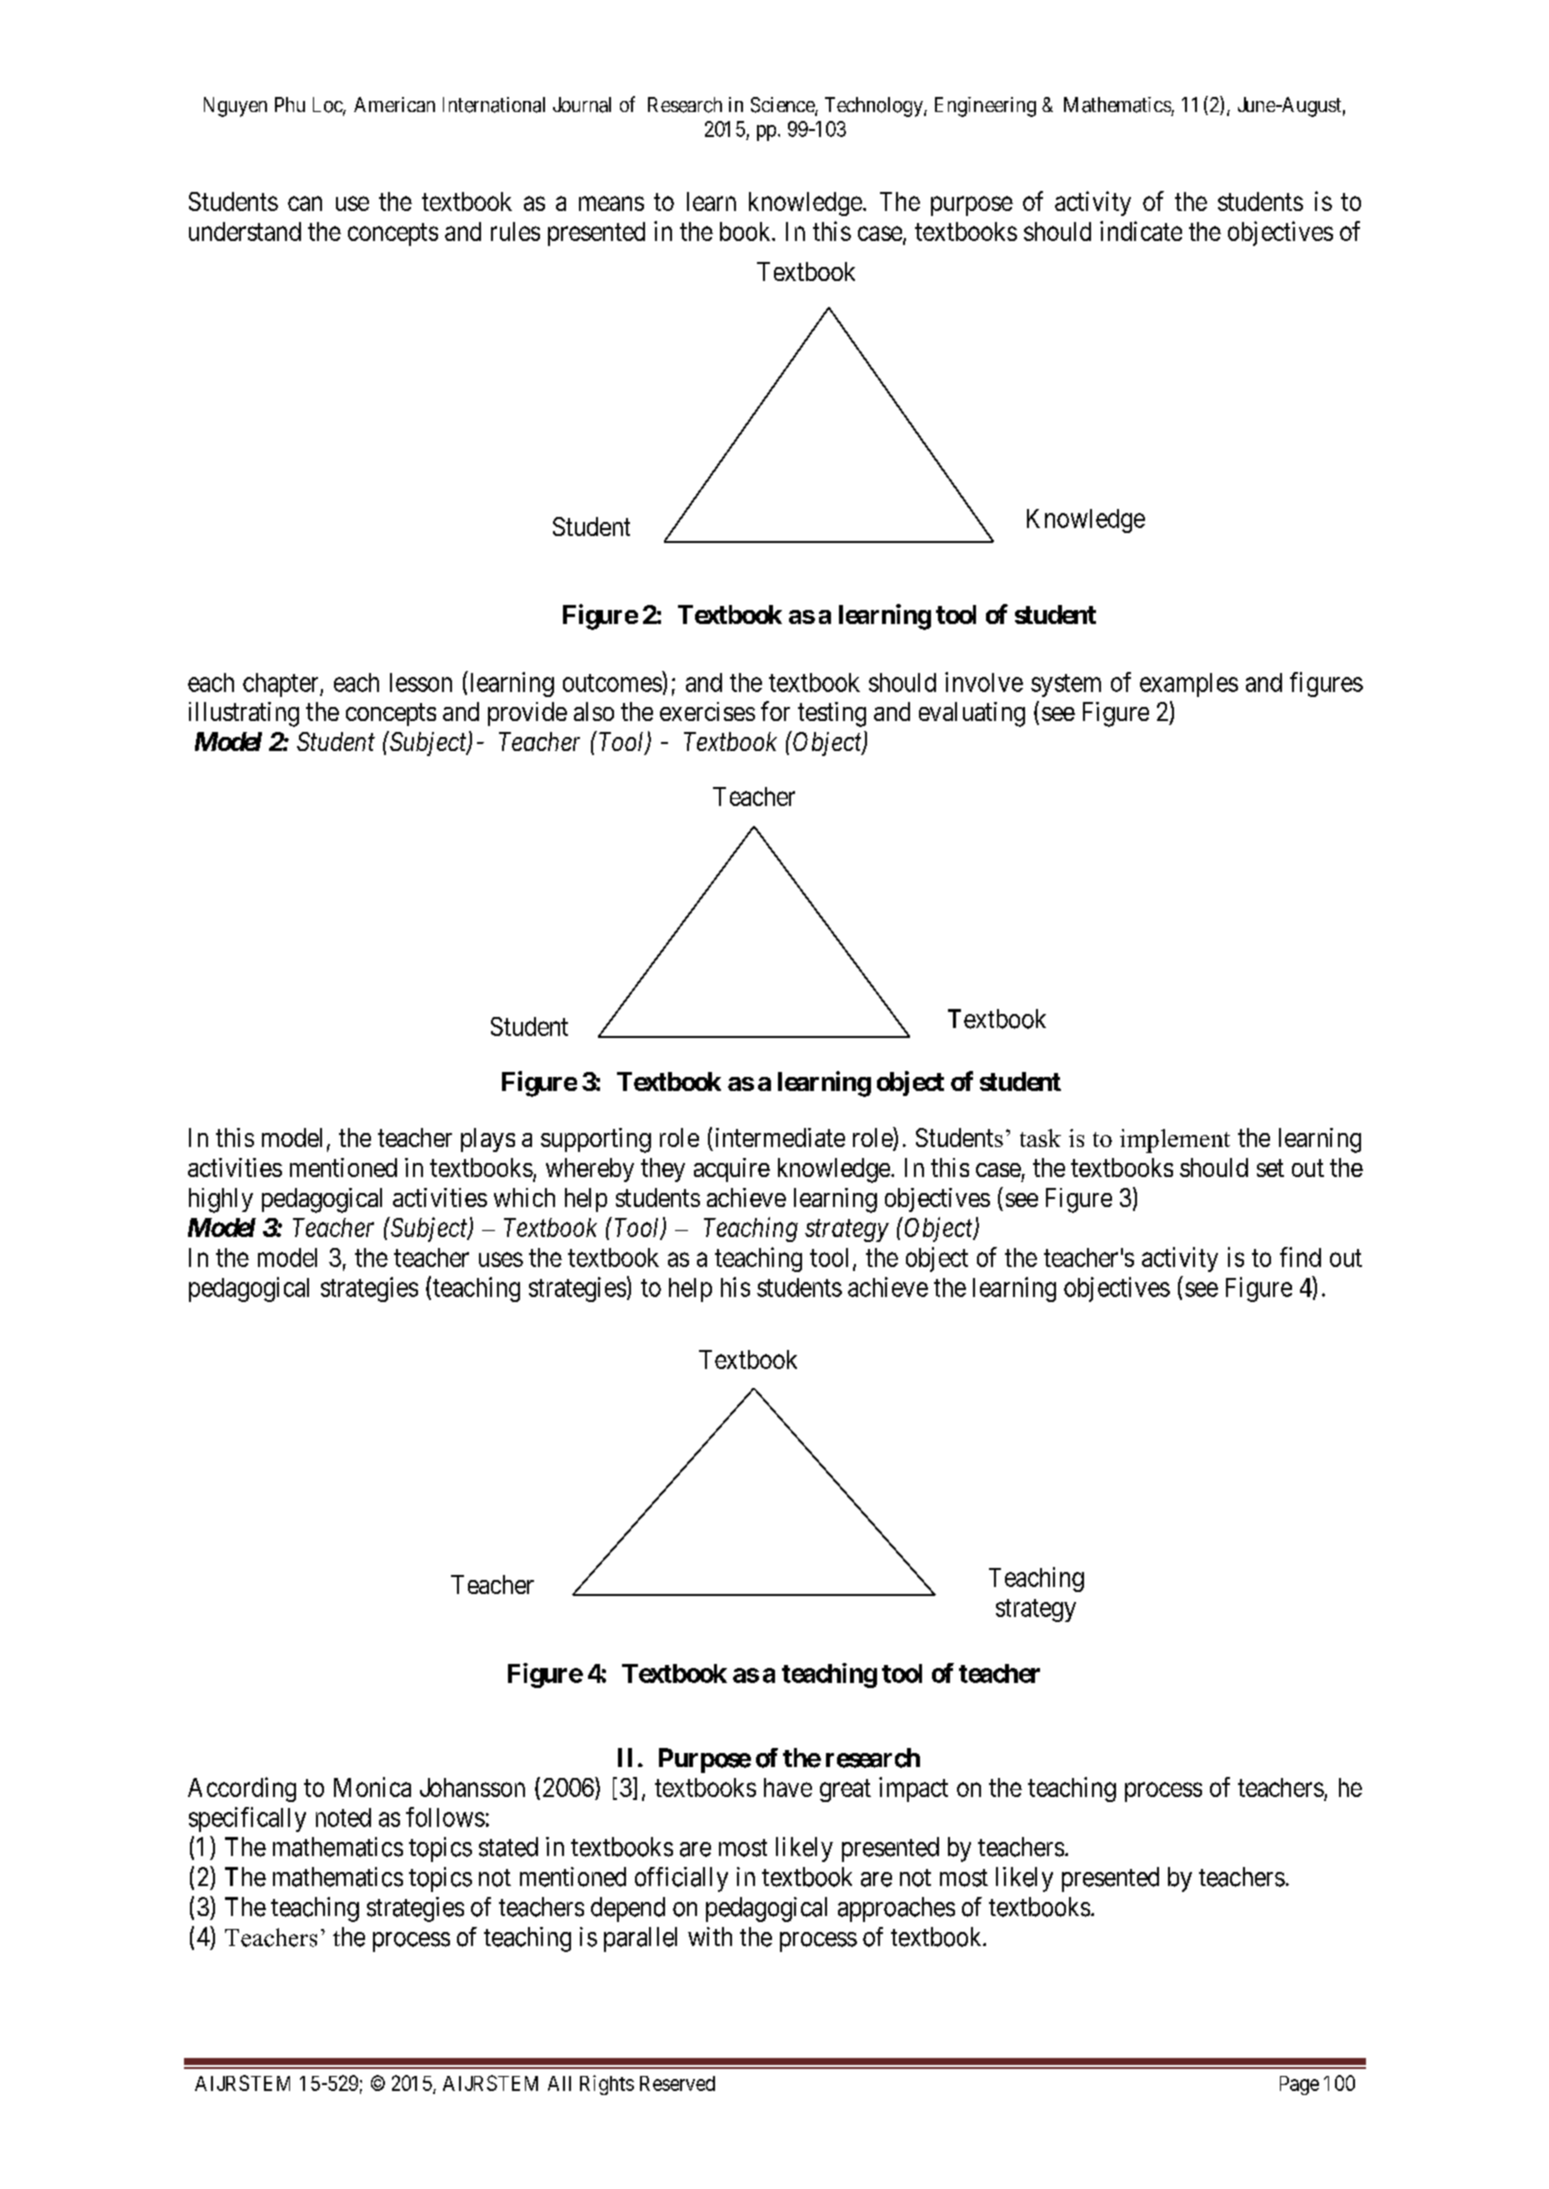 The image size is (1549, 2189). What do you see at coordinates (677, 2083) in the screenshot?
I see `Reserved` at bounding box center [677, 2083].
